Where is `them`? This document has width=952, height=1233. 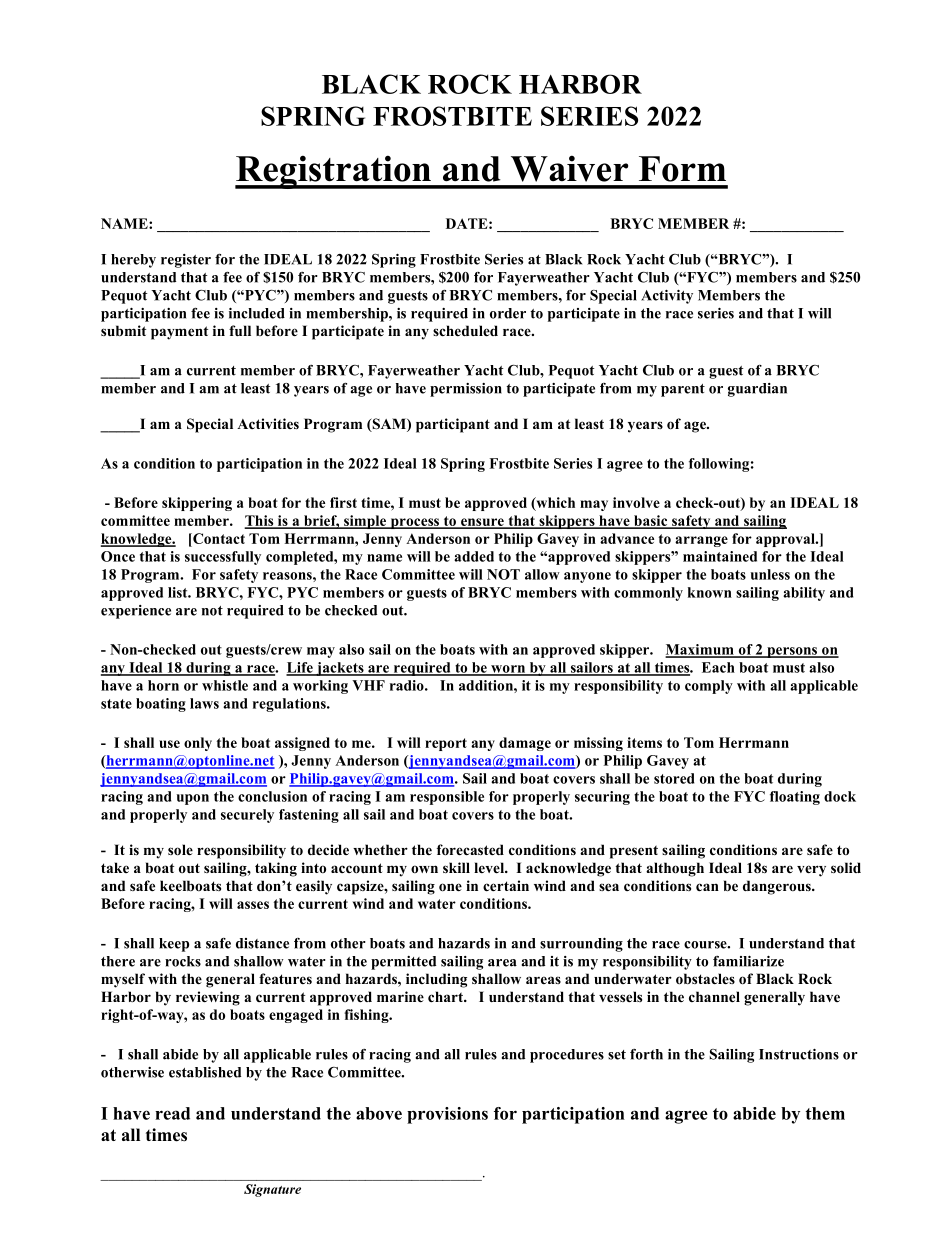
them is located at coordinates (825, 1113).
